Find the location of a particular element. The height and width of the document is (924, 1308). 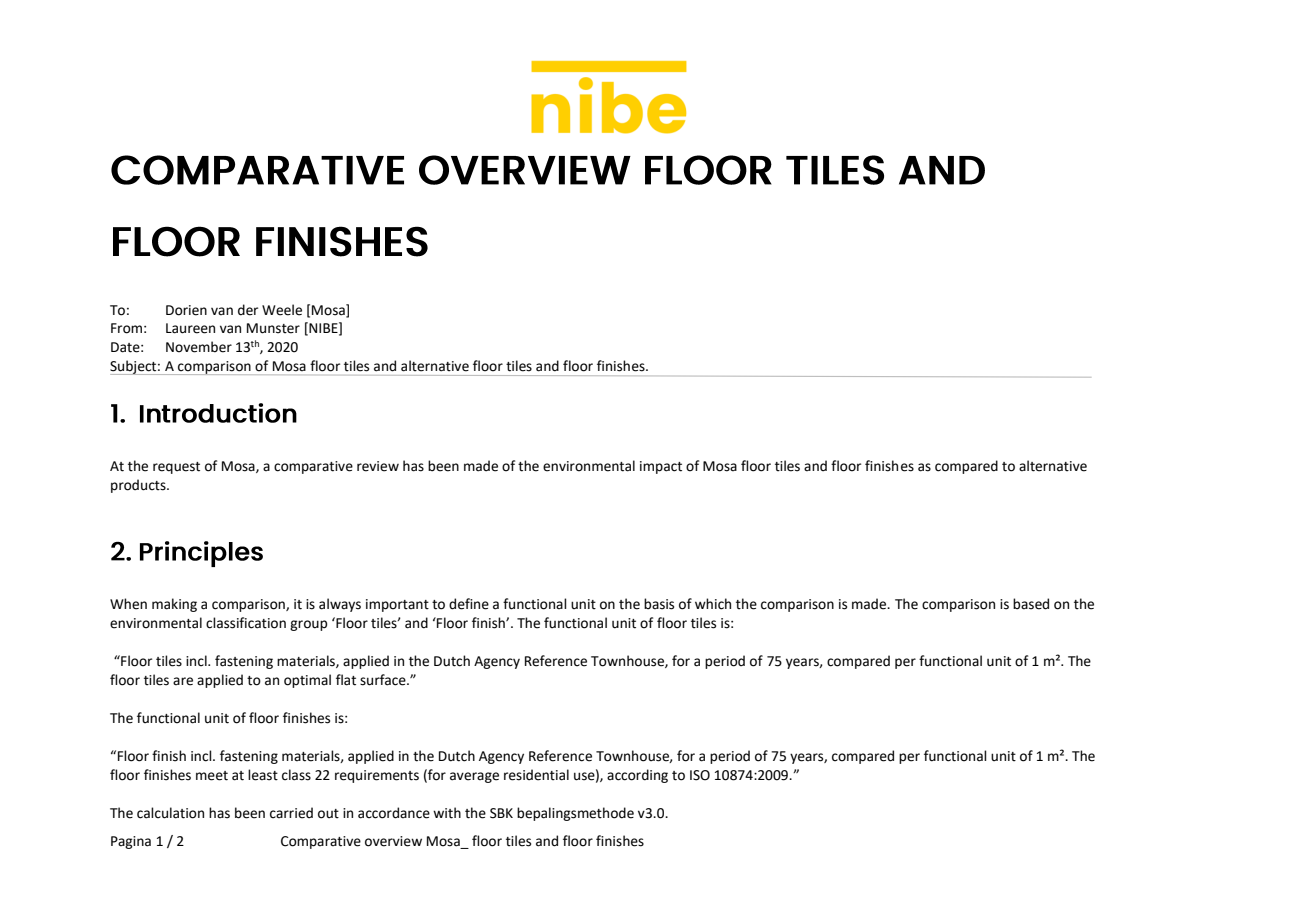

making is located at coordinates (174, 605).
